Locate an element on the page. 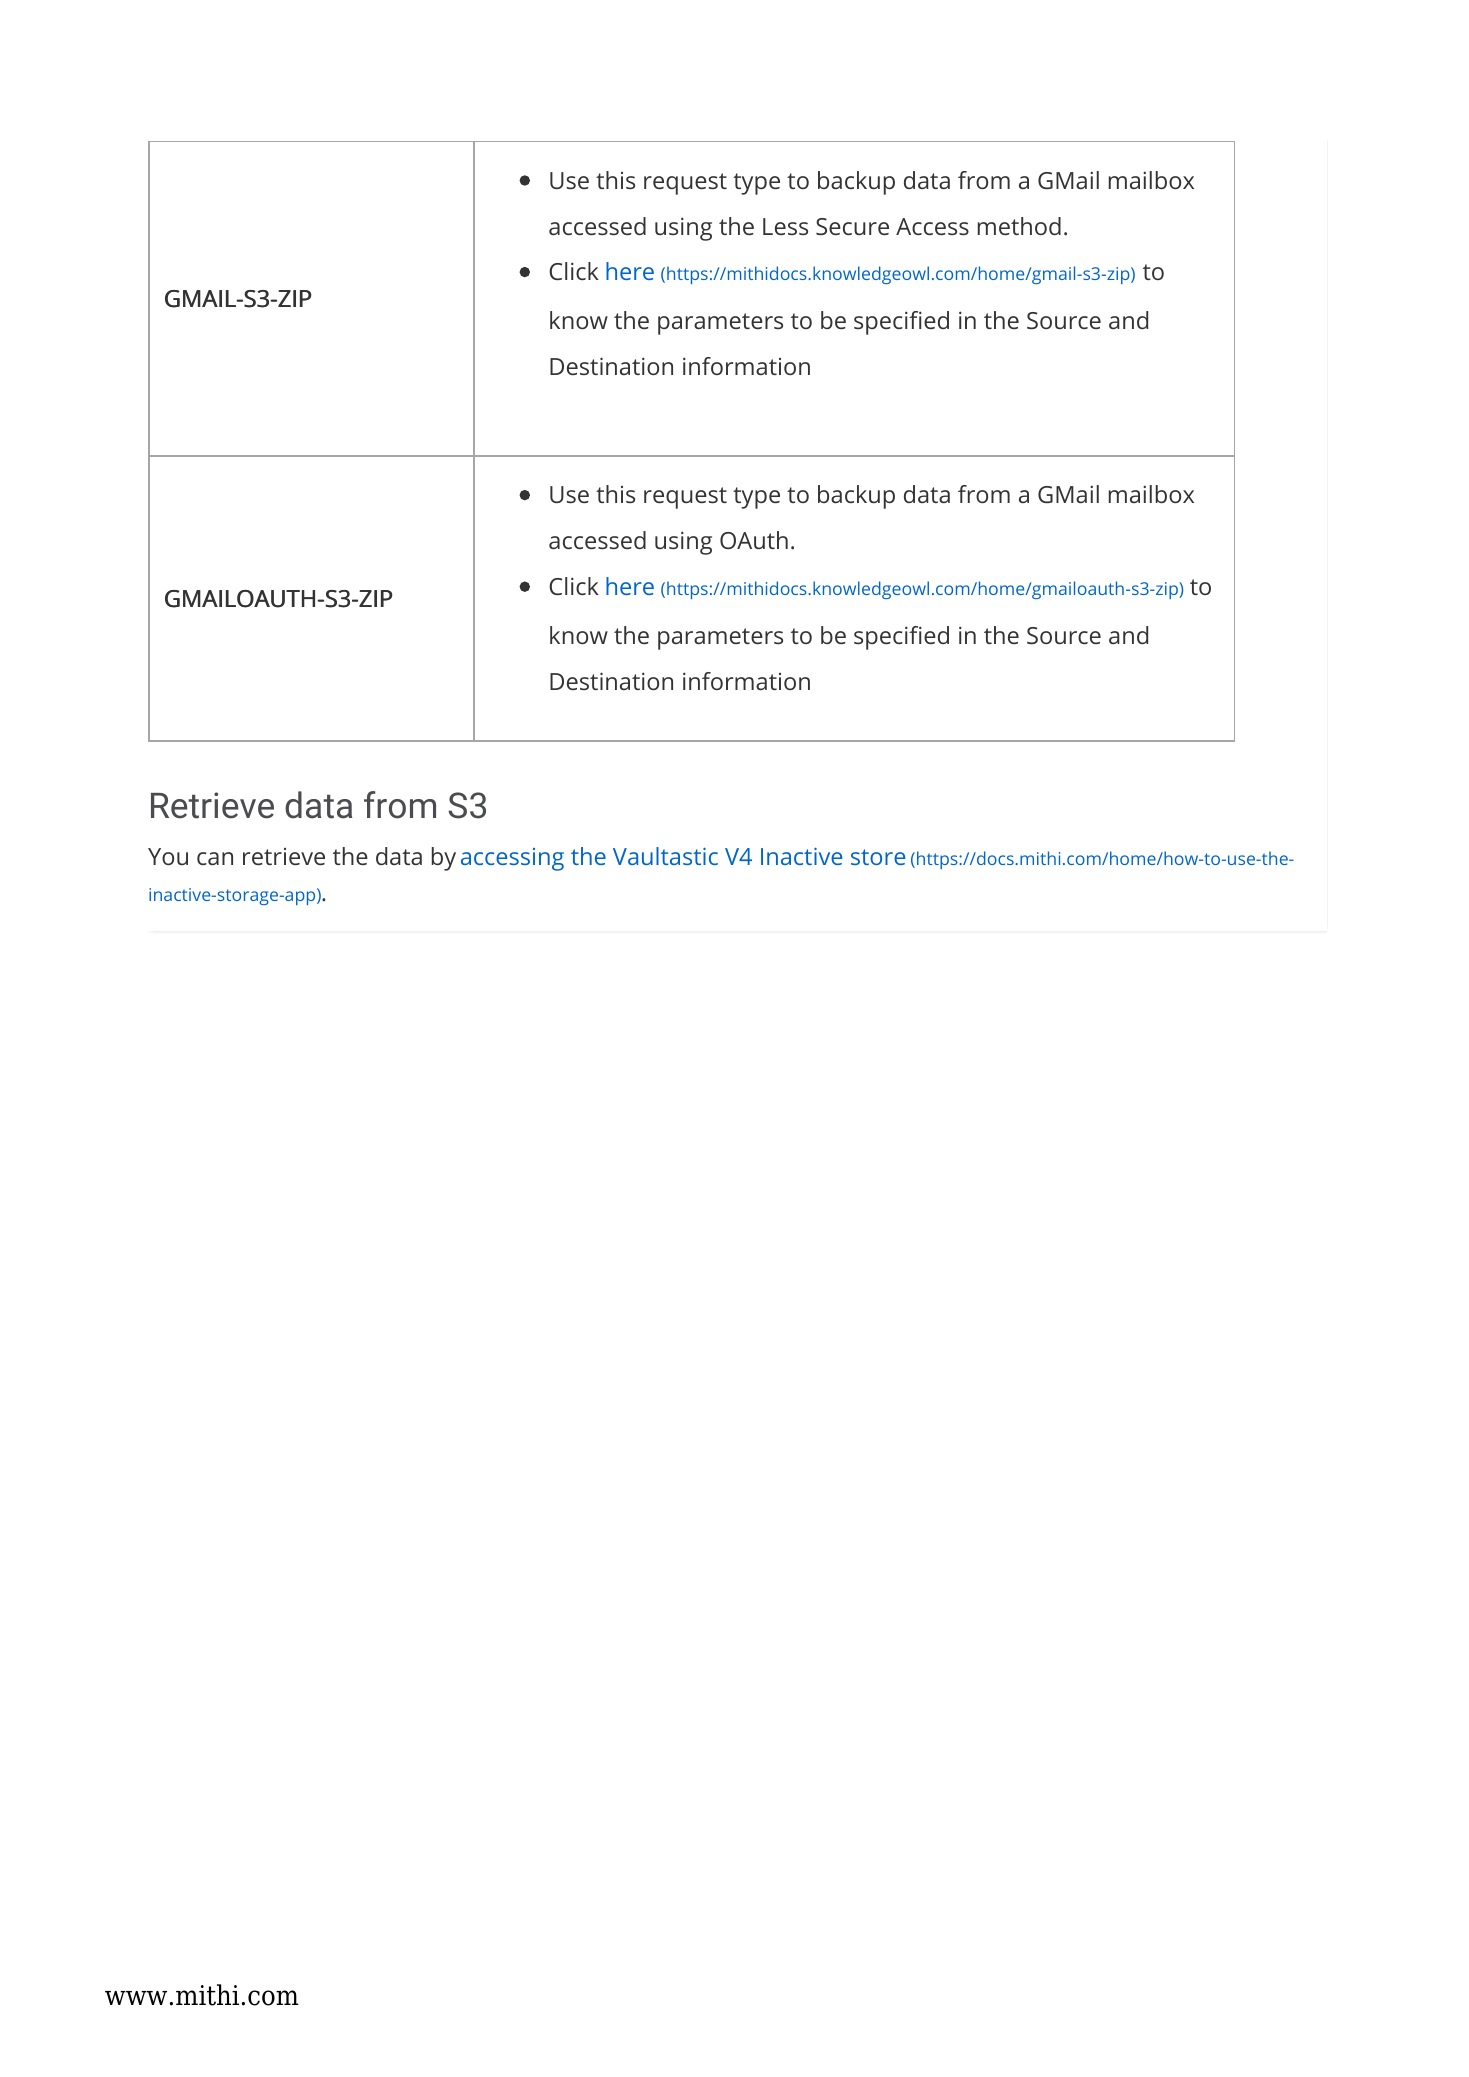 This document has height=2077, width=1469. Secure is located at coordinates (852, 226).
